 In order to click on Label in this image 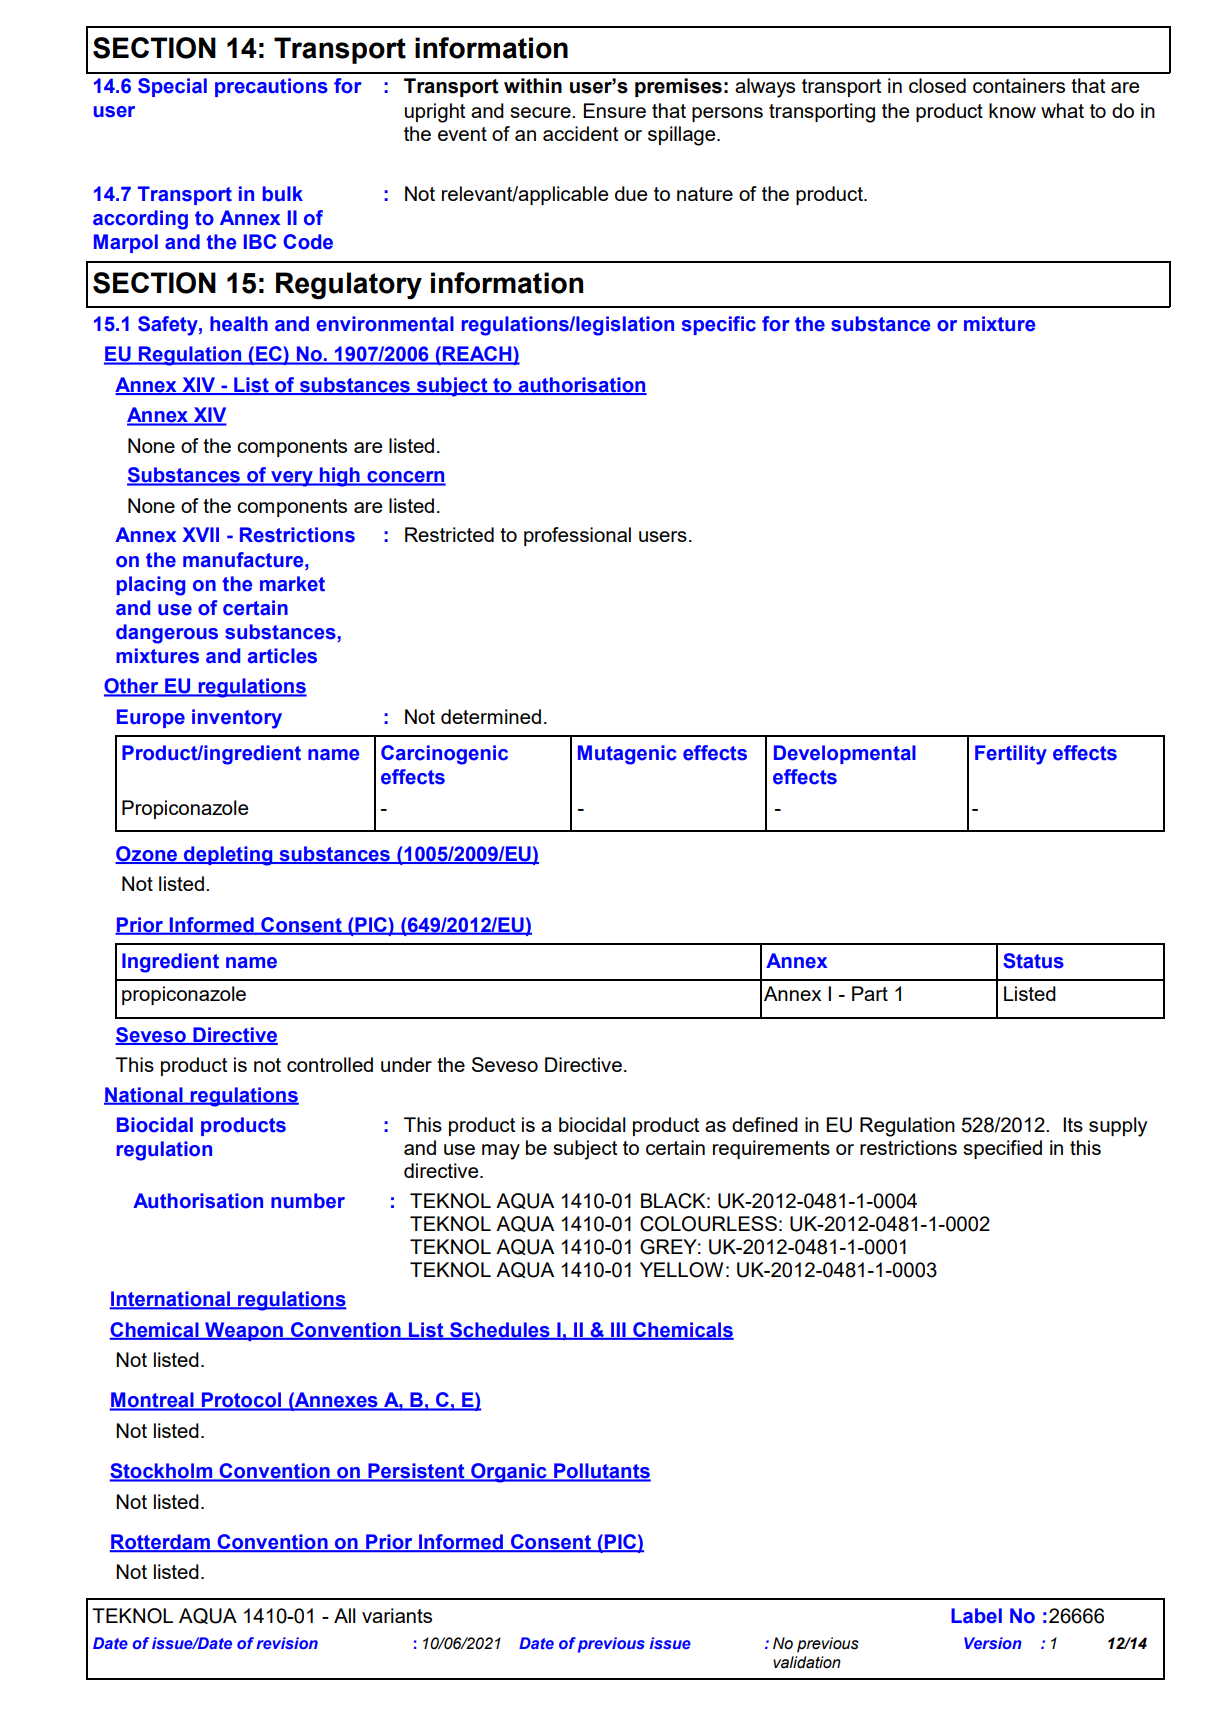, I will do `click(976, 1616)`.
